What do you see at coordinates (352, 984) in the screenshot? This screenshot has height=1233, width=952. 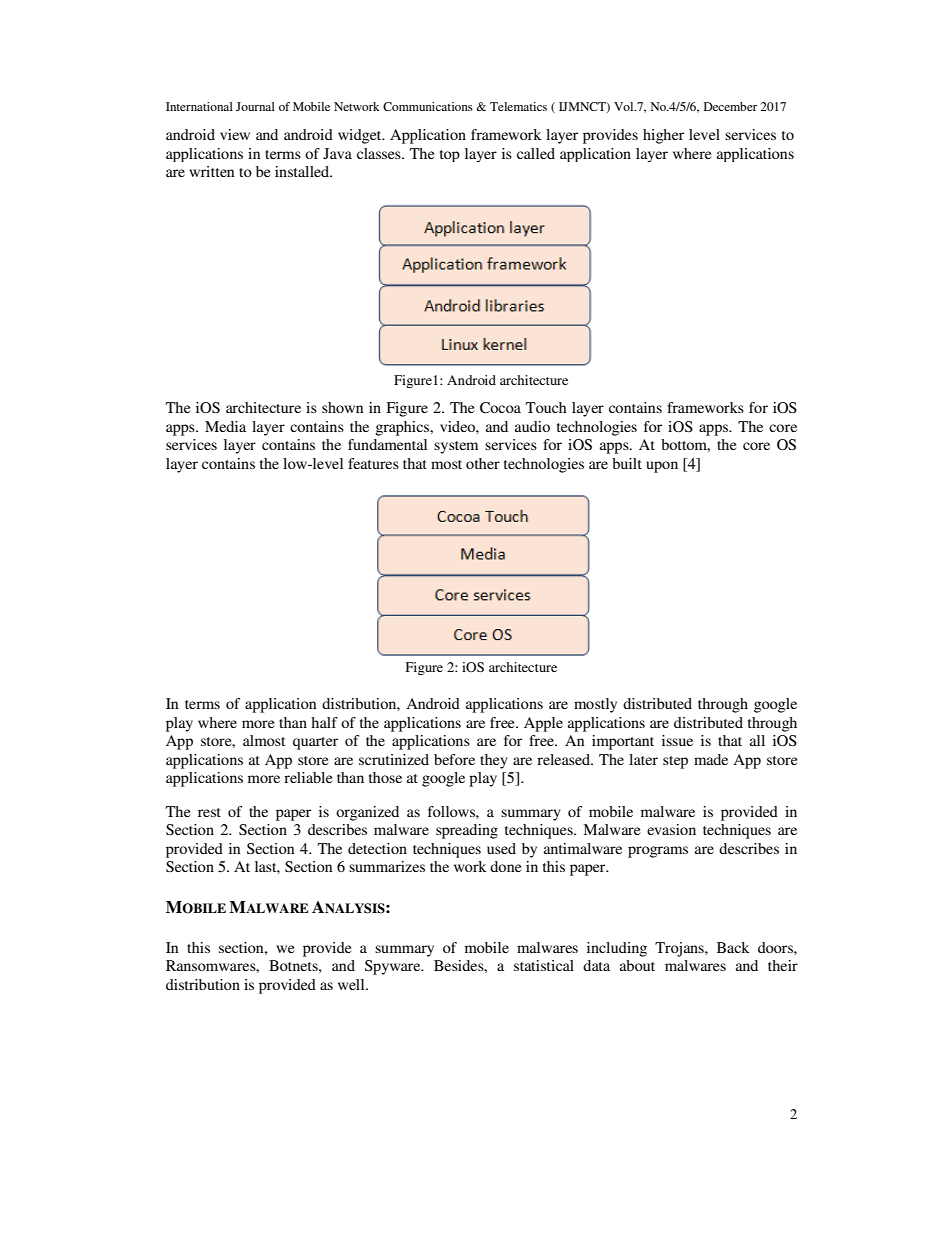 I see `well` at bounding box center [352, 984].
